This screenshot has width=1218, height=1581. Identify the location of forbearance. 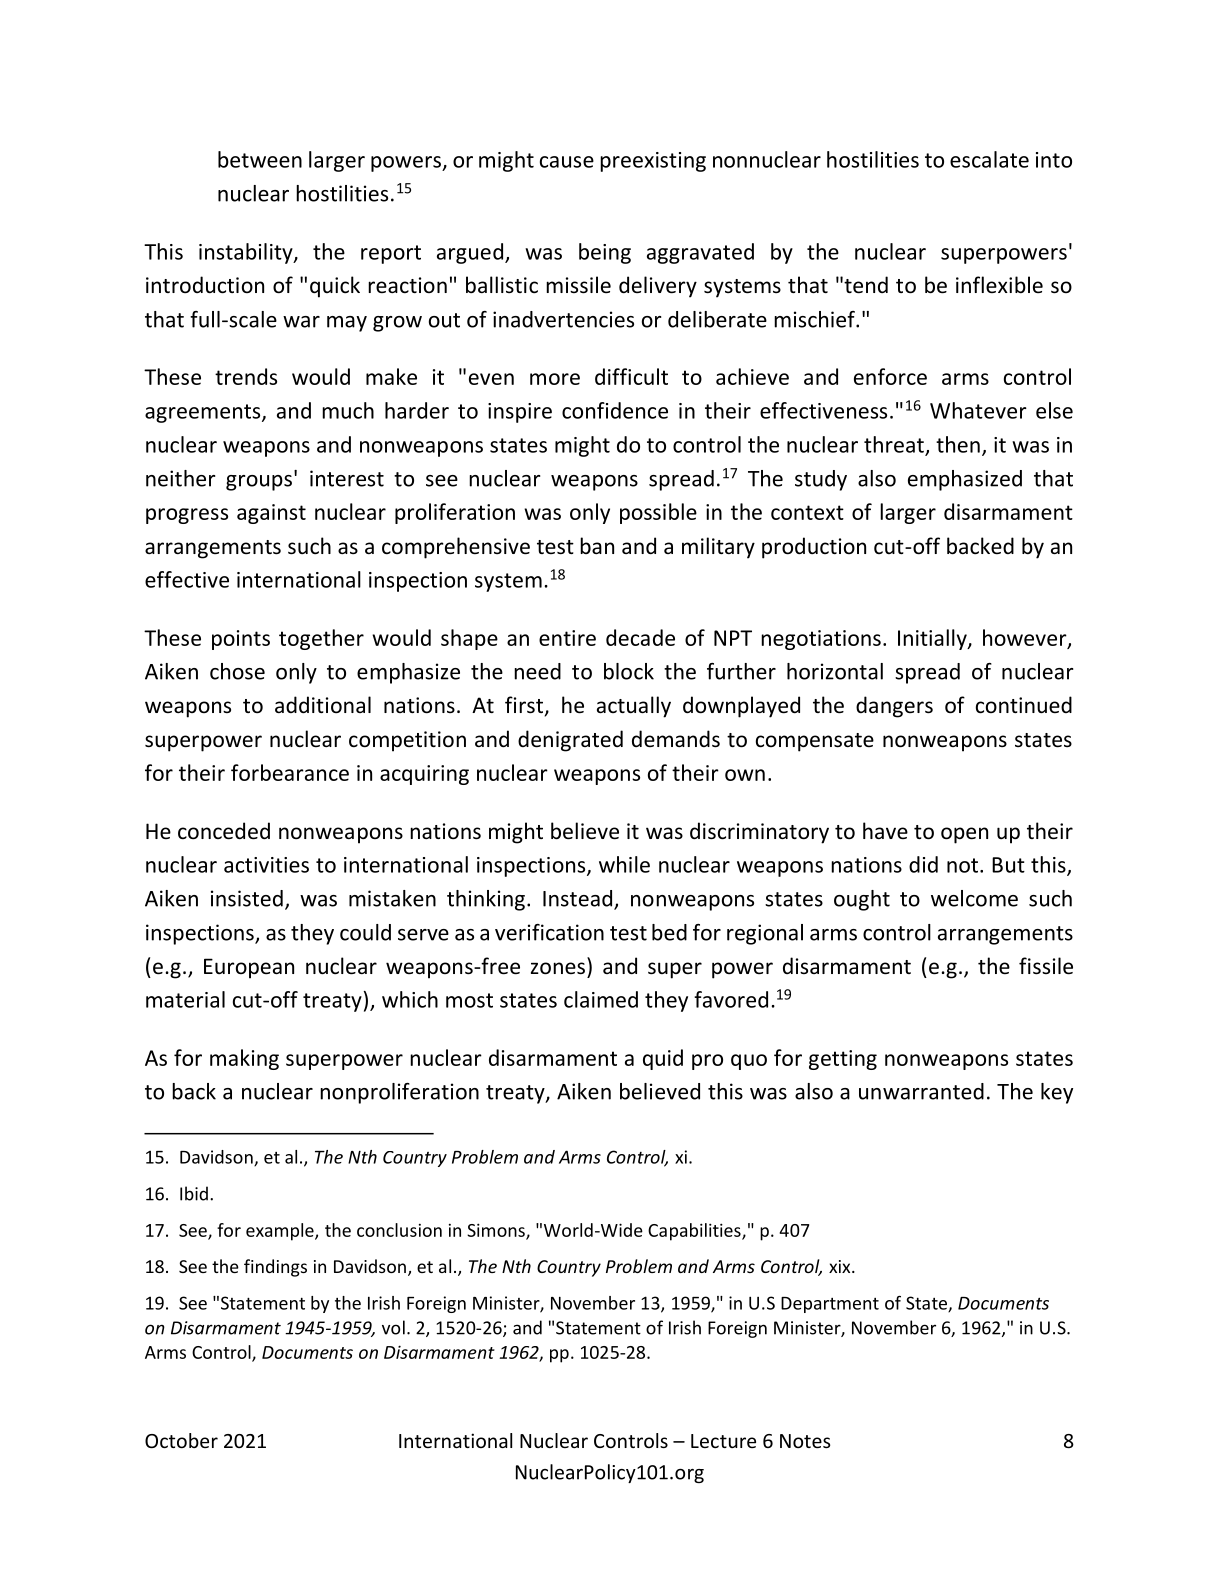
(290, 772).
